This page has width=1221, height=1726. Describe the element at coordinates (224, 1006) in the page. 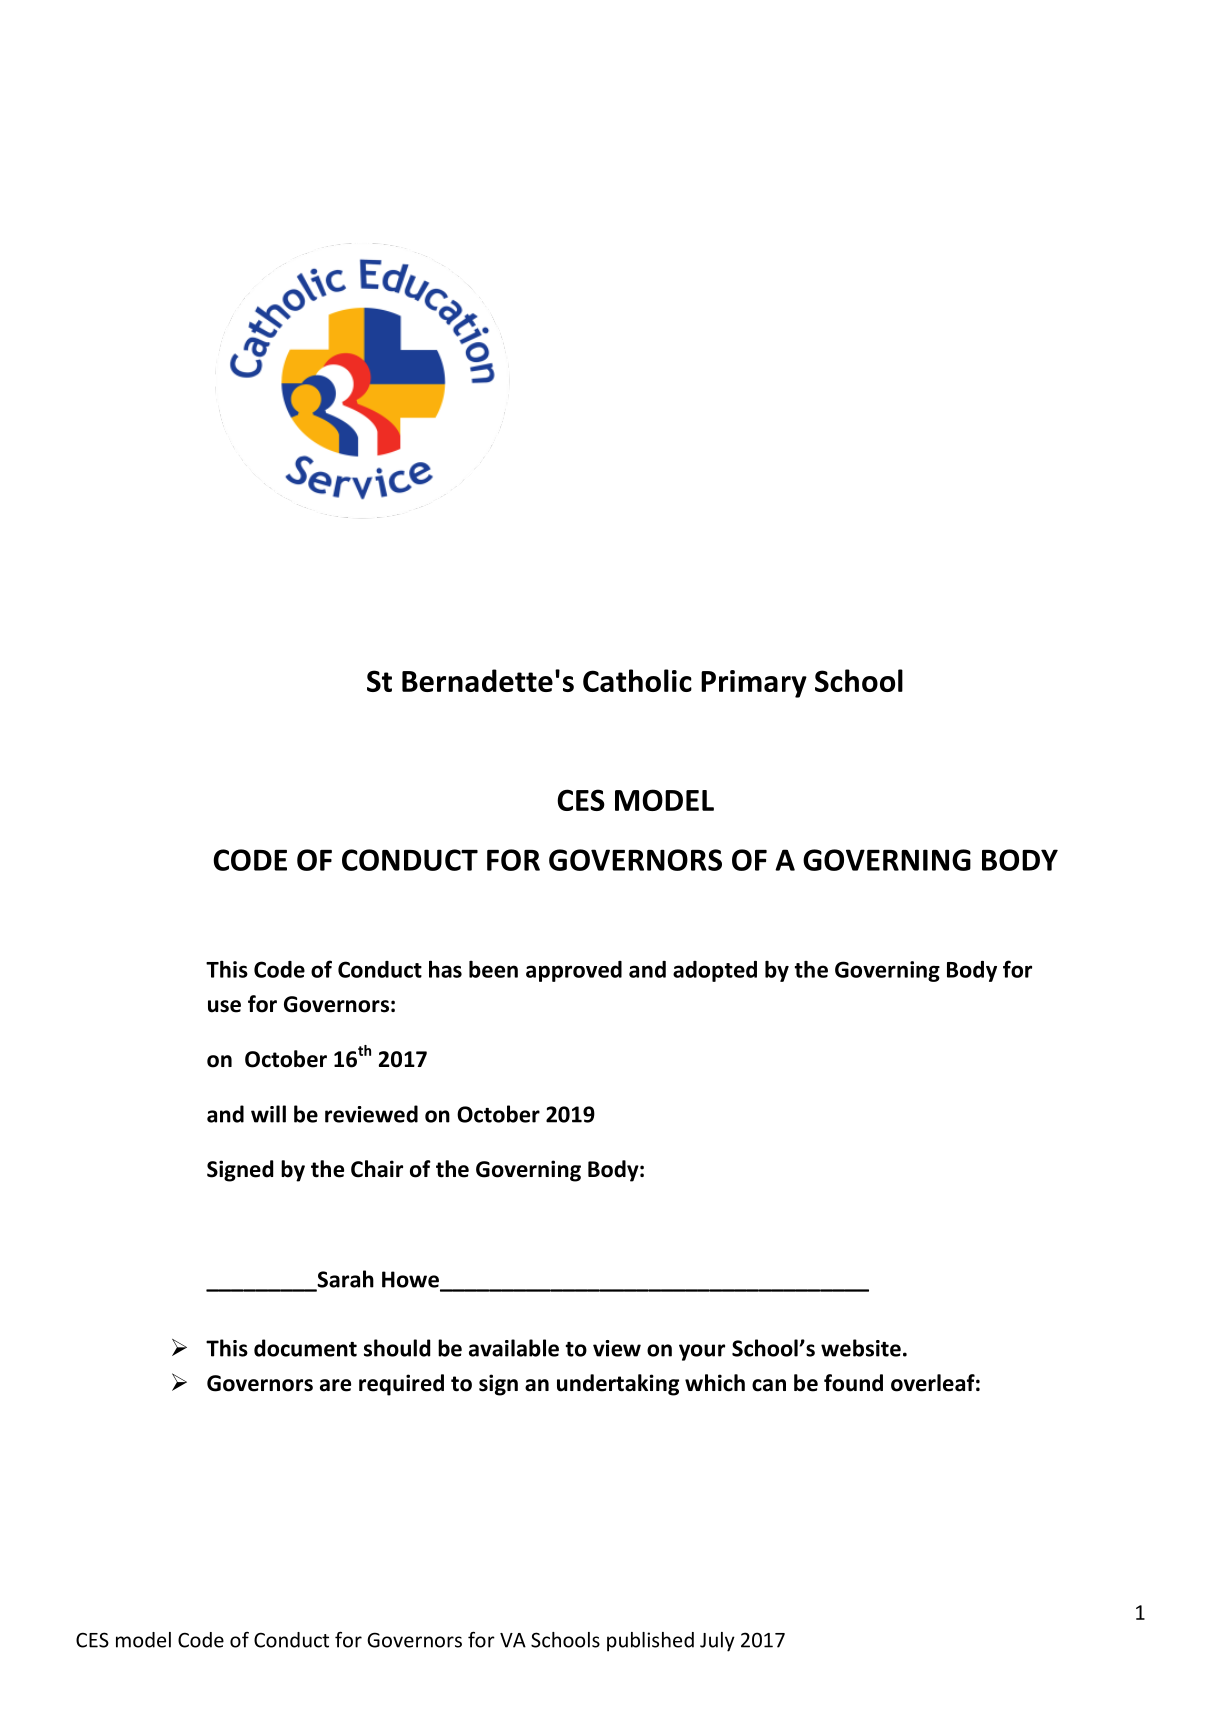

I see `use` at that location.
